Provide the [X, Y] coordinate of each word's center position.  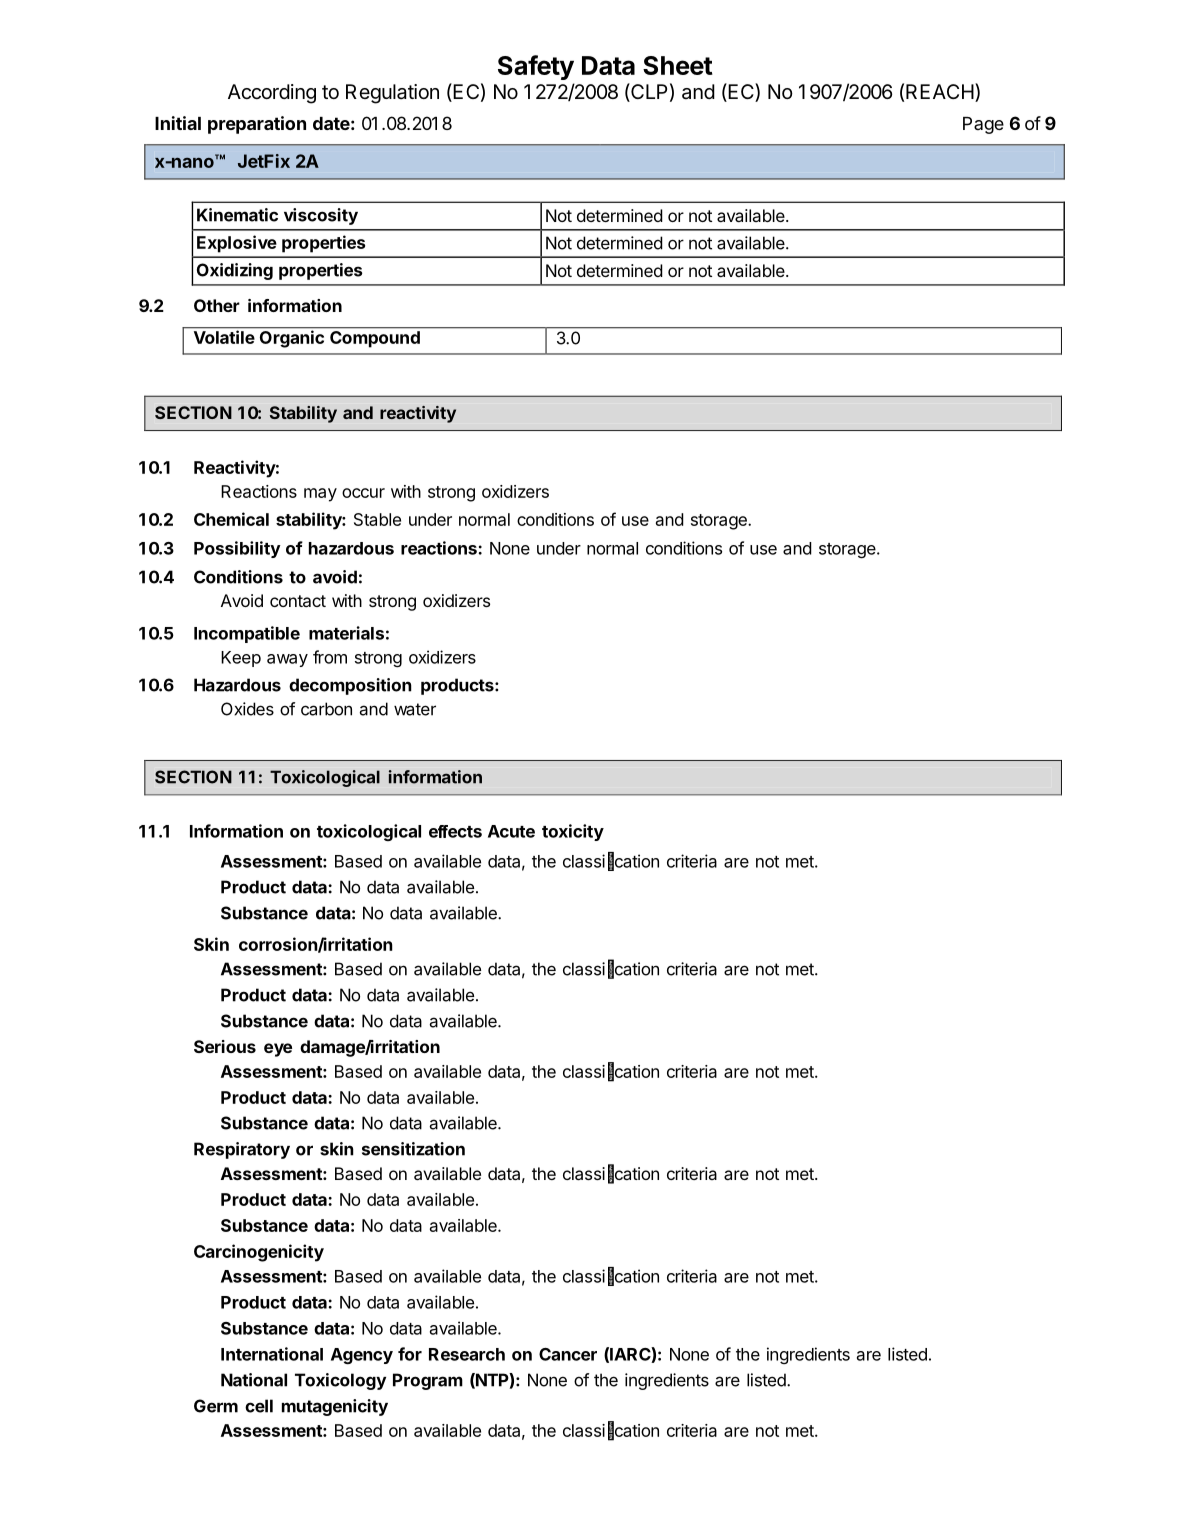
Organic [292, 339]
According [272, 94]
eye [278, 1050]
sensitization [413, 1149]
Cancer [568, 1354]
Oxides [247, 709]
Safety [536, 67]
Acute [511, 831]
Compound [375, 339]
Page [983, 125]
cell [259, 1406]
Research [467, 1354]
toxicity [573, 832]
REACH [941, 92]
